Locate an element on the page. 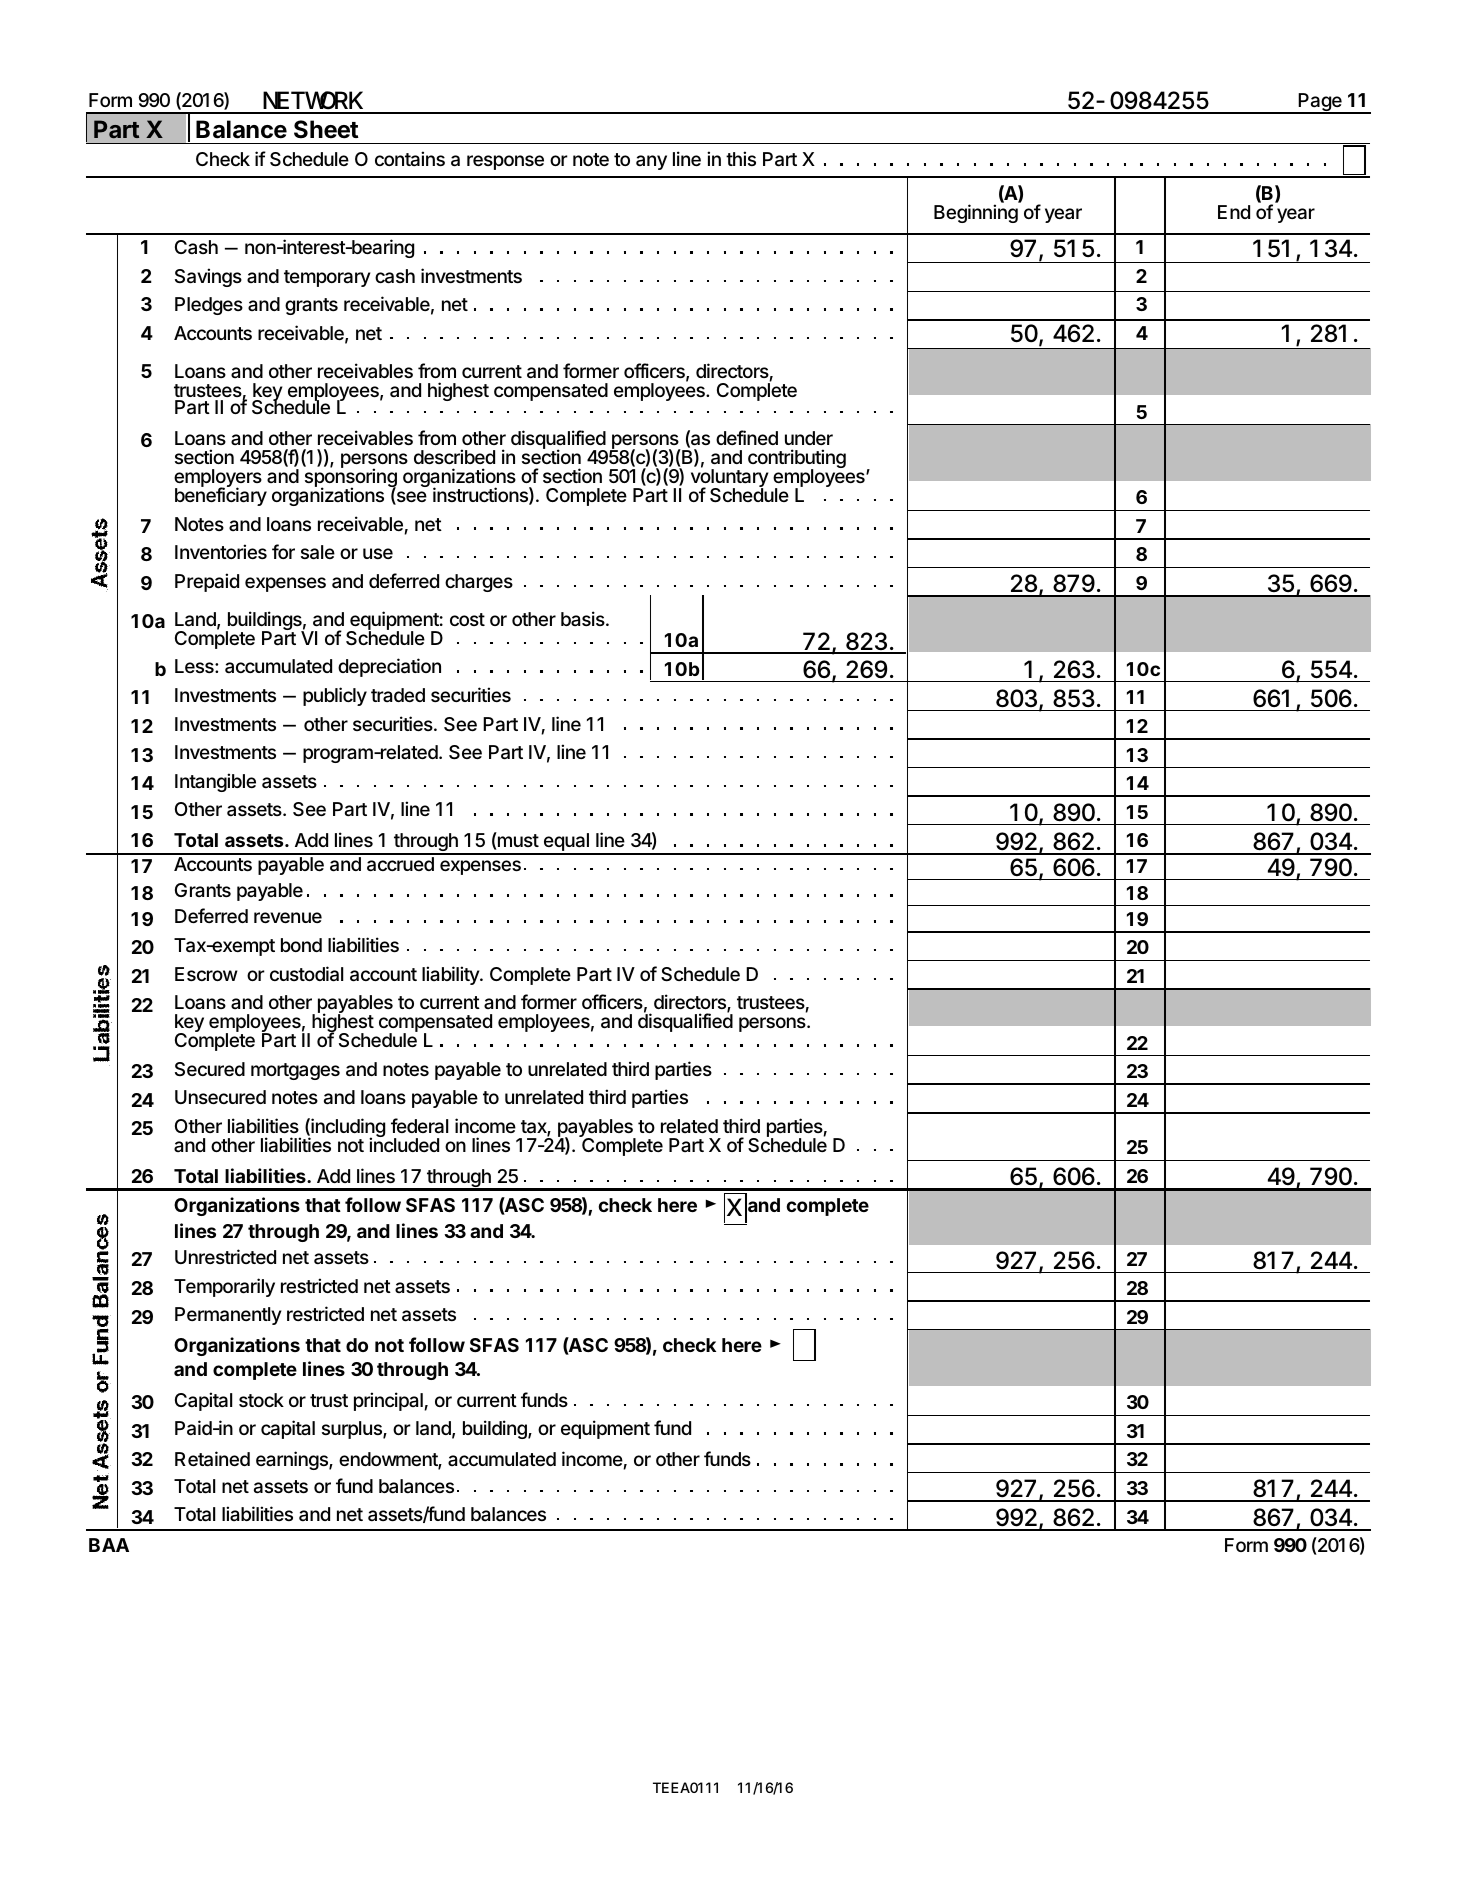  principal is located at coordinates (389, 1401).
